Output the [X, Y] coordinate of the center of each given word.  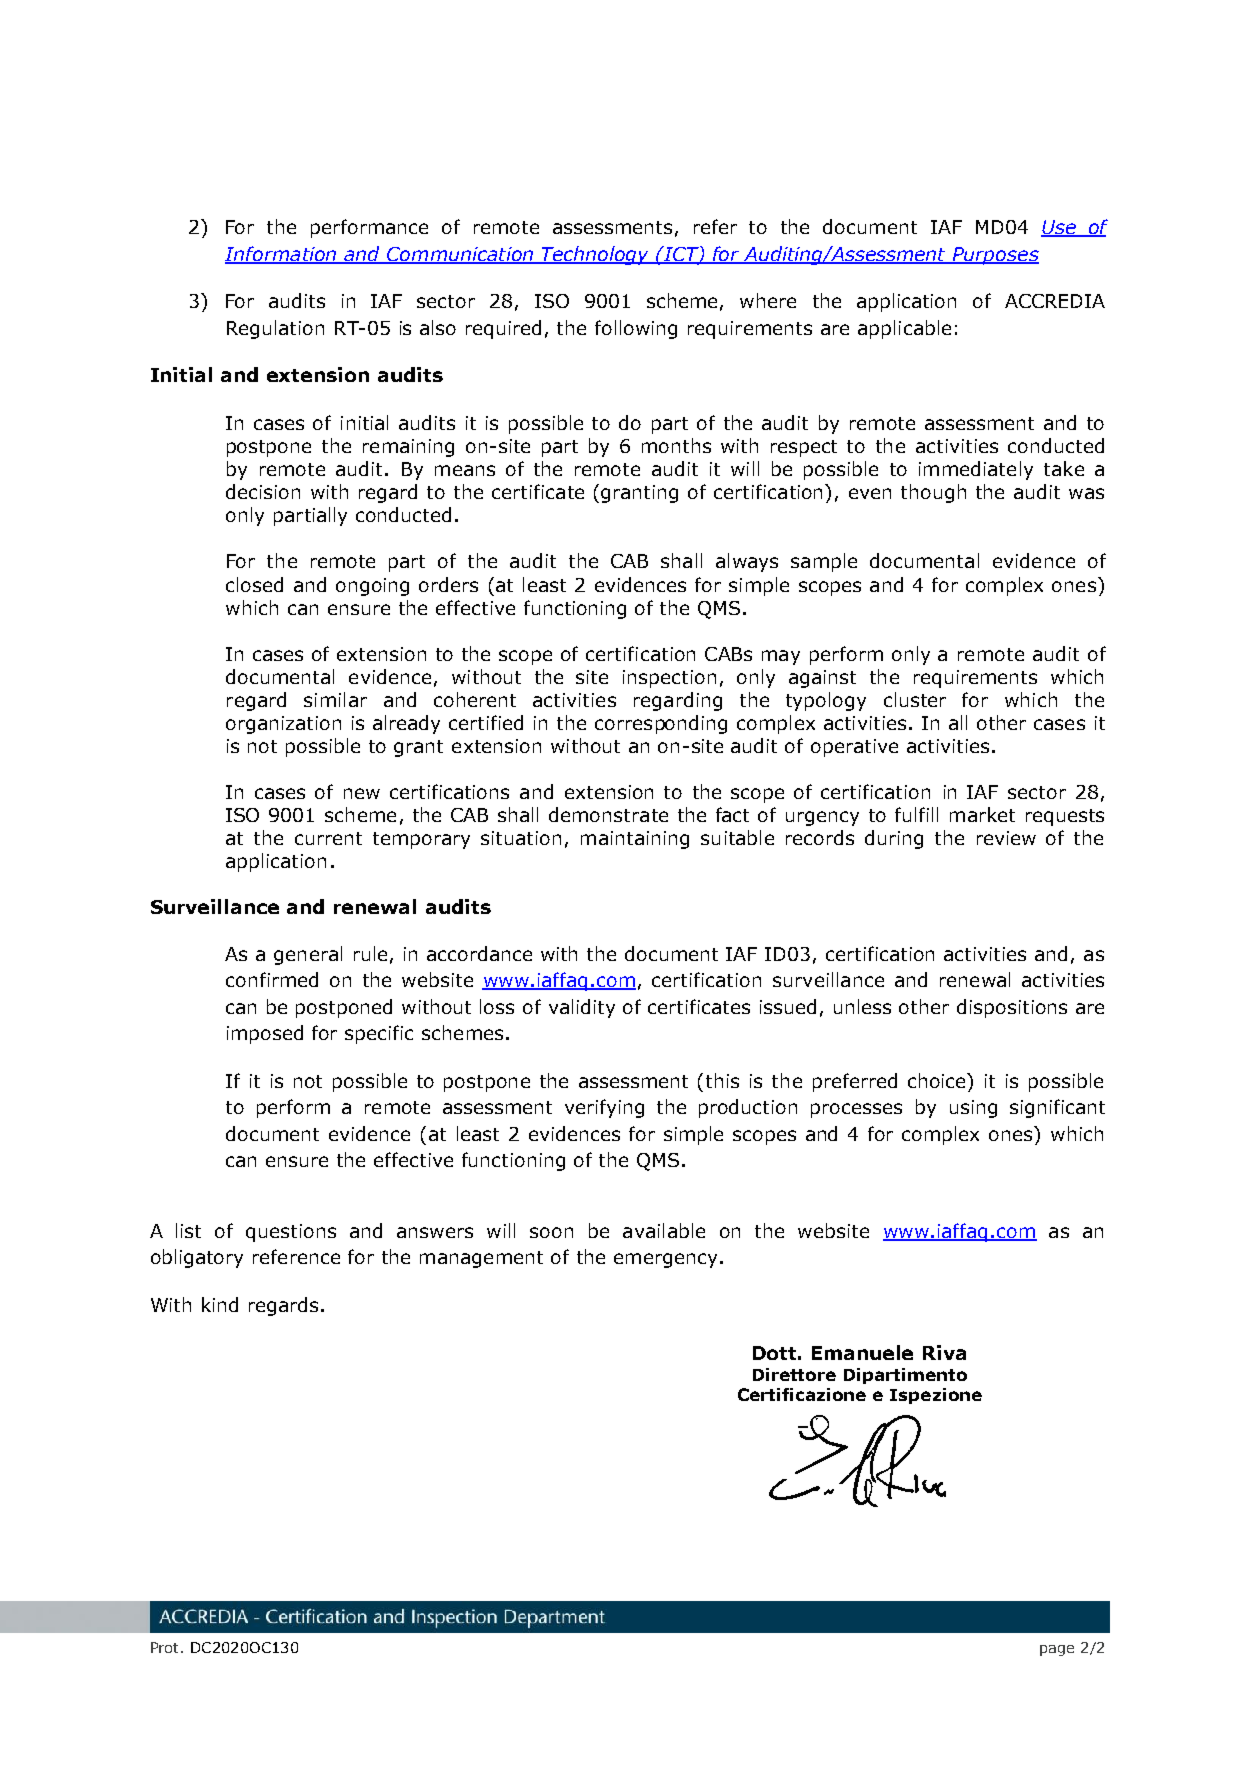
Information [282, 254]
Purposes [995, 256]
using [973, 1109]
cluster [915, 699]
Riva [944, 1352]
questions [291, 1233]
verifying [604, 1108]
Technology [596, 255]
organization [283, 725]
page [1057, 1650]
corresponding [661, 724]
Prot [166, 1647]
